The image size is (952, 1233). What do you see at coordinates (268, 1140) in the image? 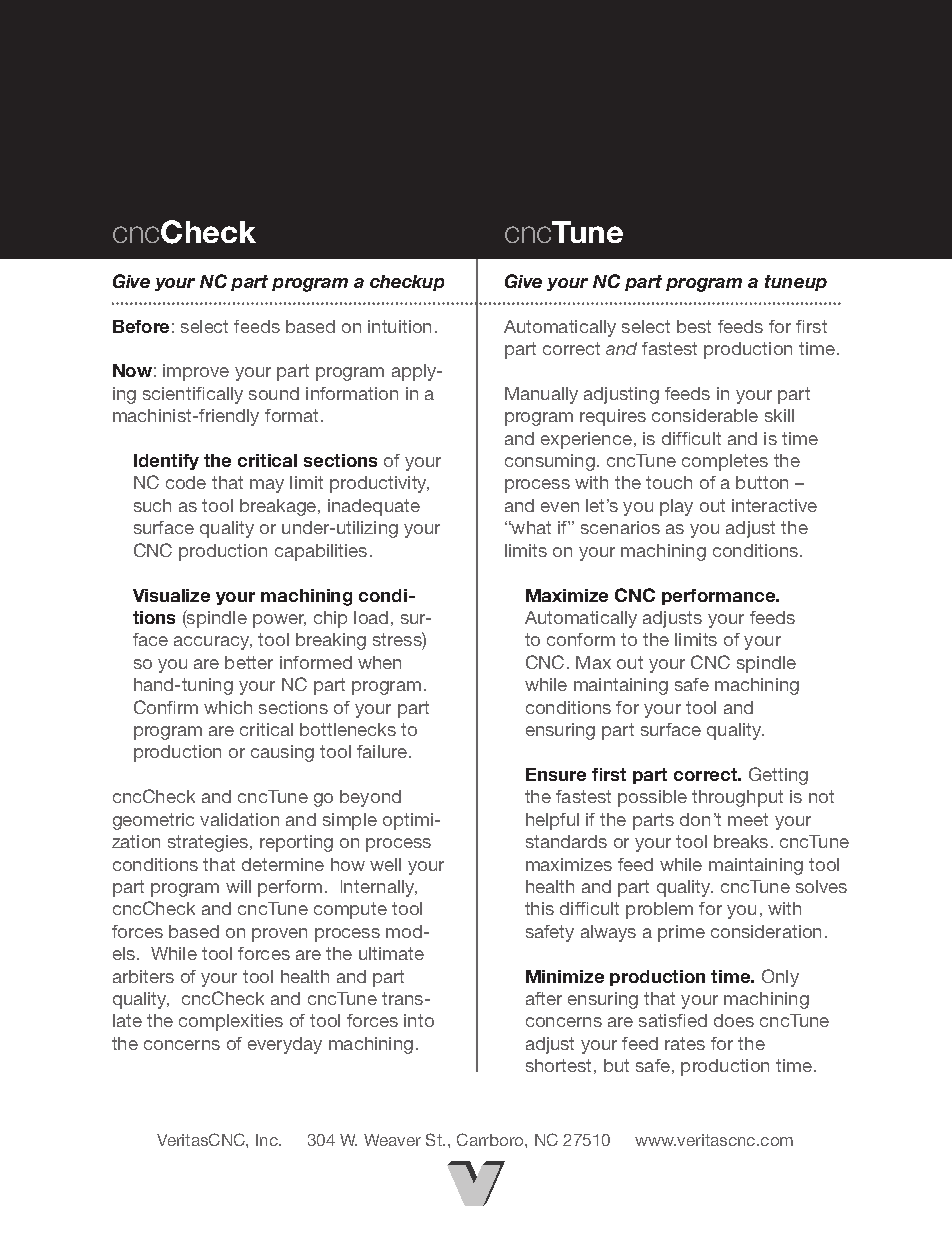
I see `Inc` at bounding box center [268, 1140].
